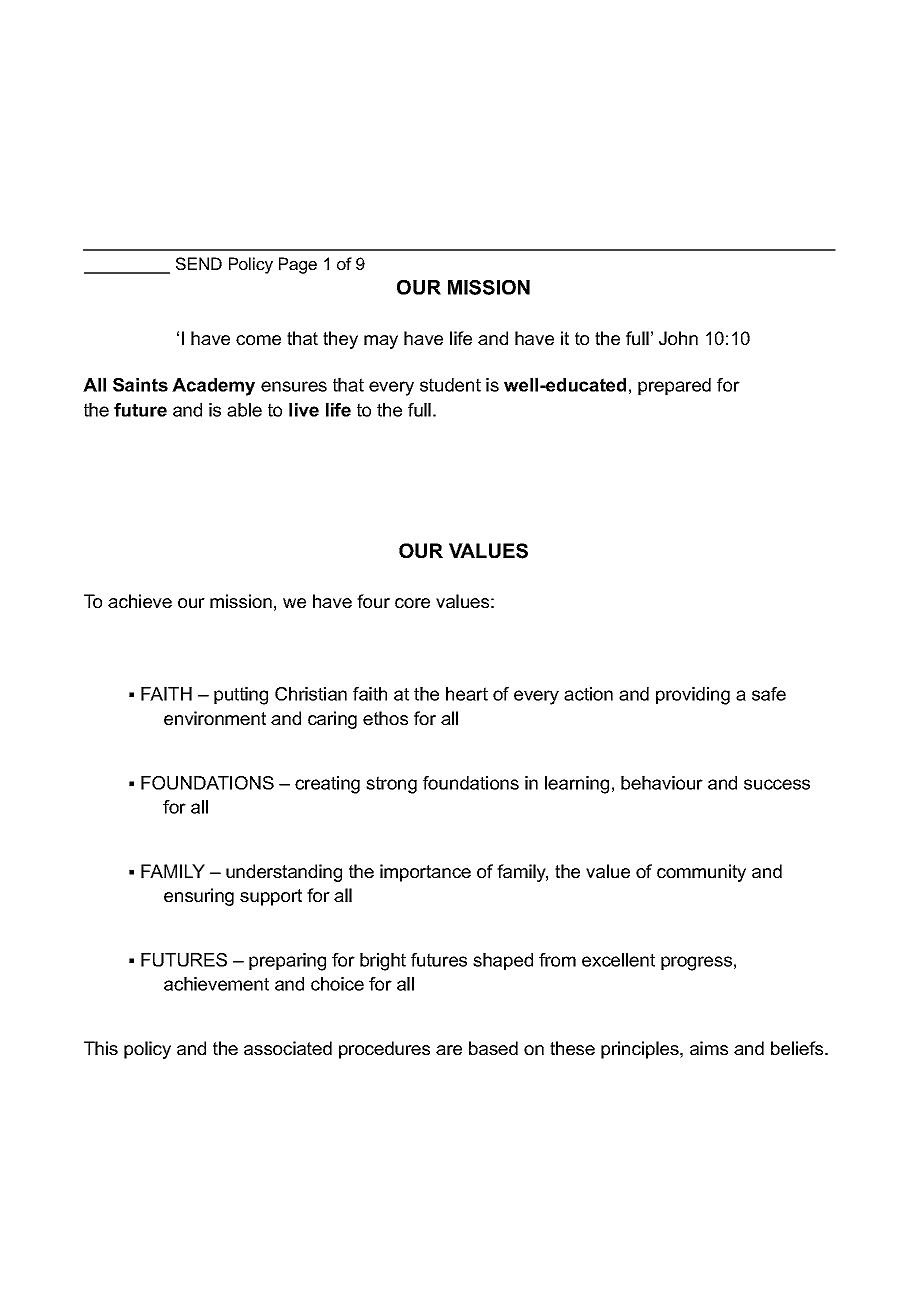  Describe the element at coordinates (493, 1048) in the screenshot. I see `based` at that location.
